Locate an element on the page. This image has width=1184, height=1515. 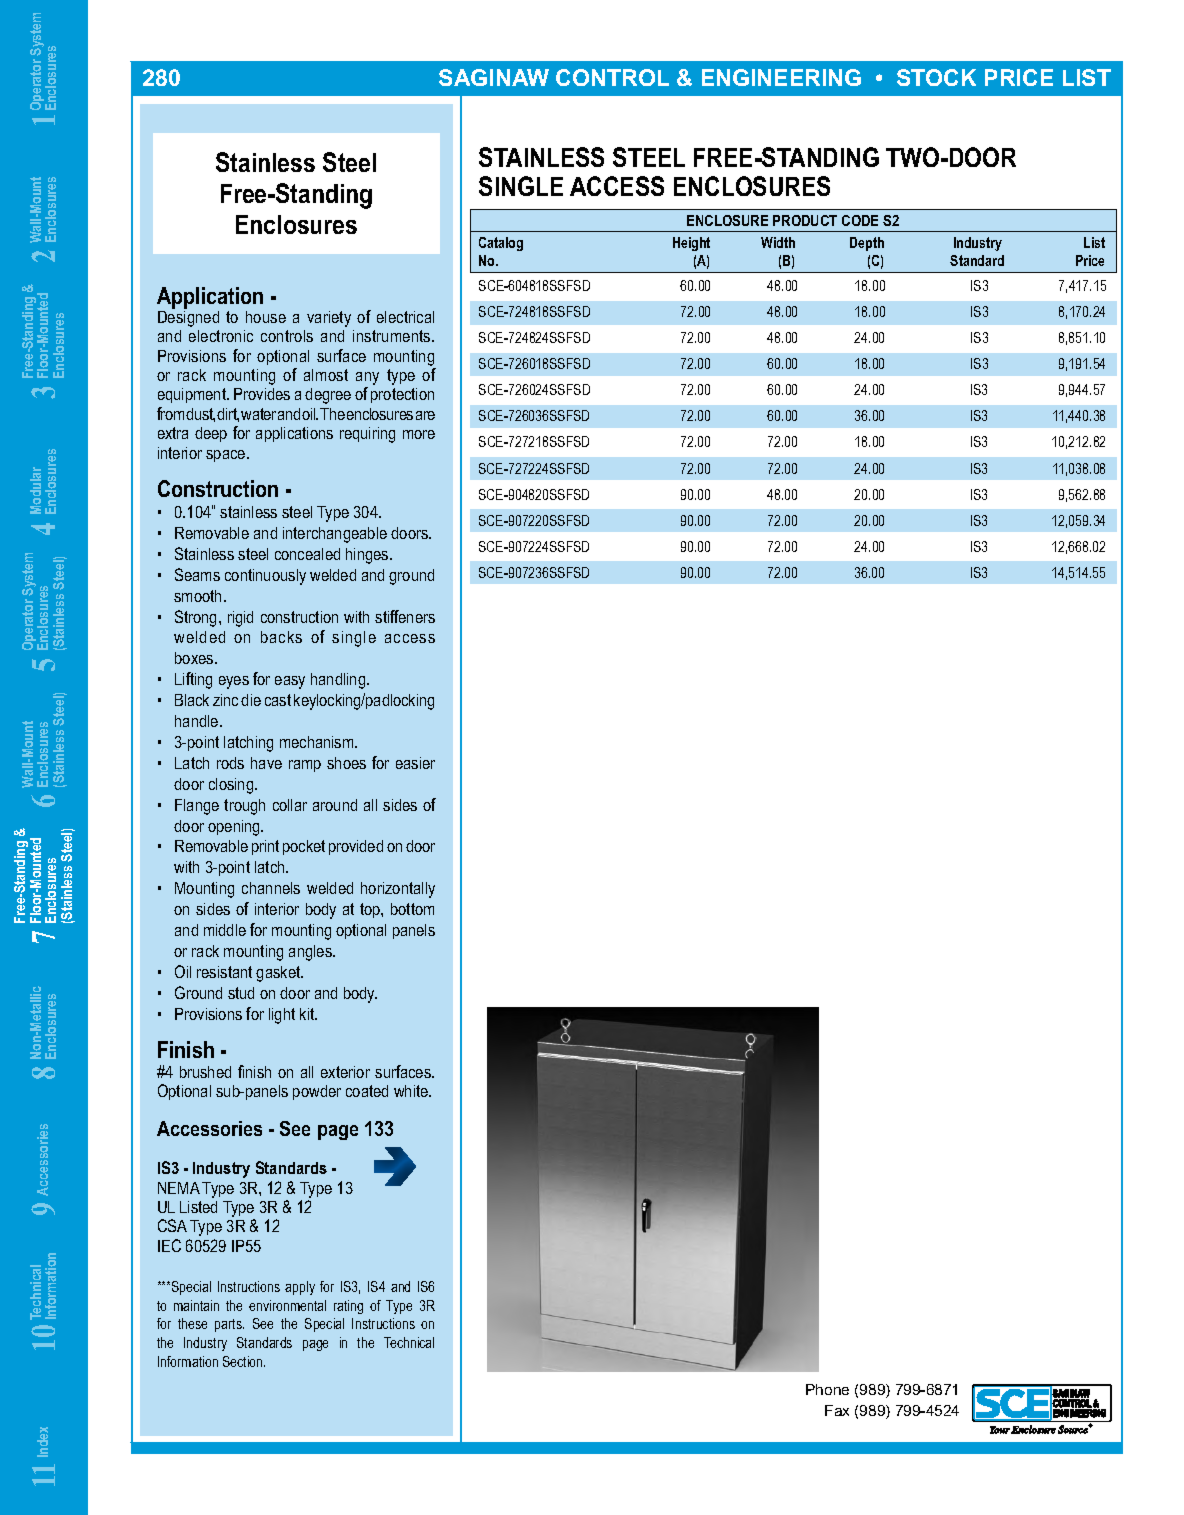
Depth is located at coordinates (867, 244).
